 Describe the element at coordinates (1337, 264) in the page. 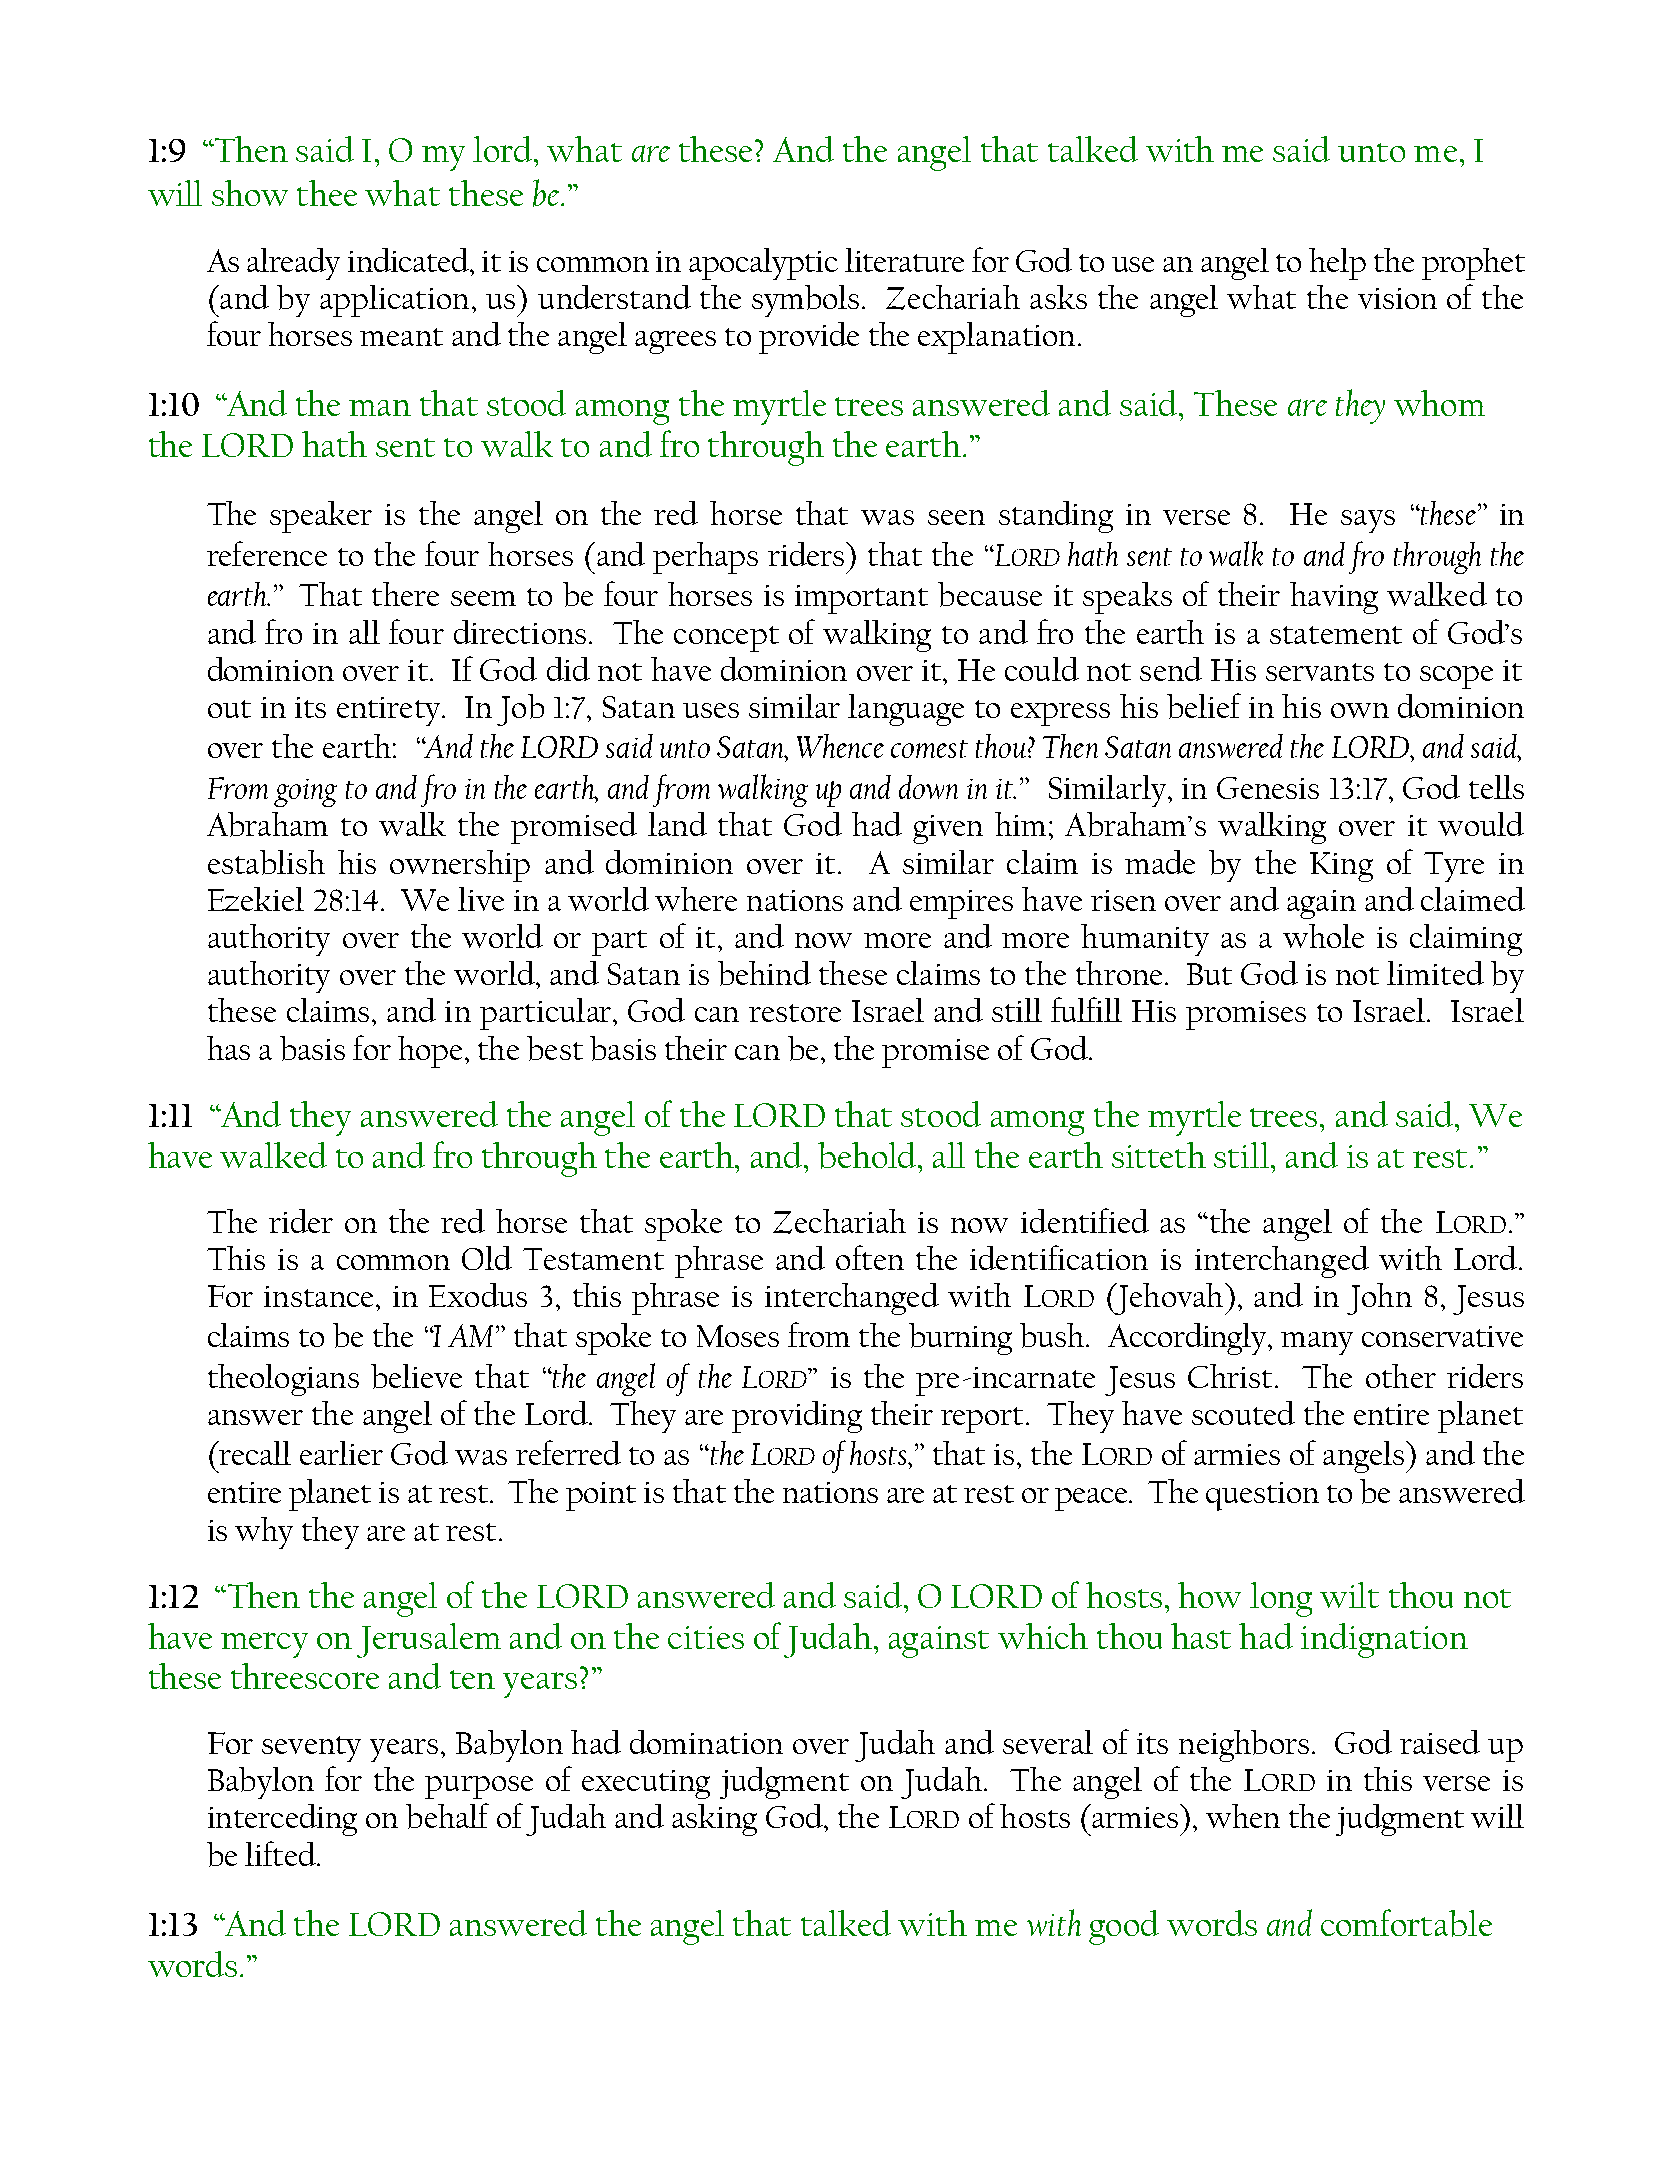

I see `help` at that location.
